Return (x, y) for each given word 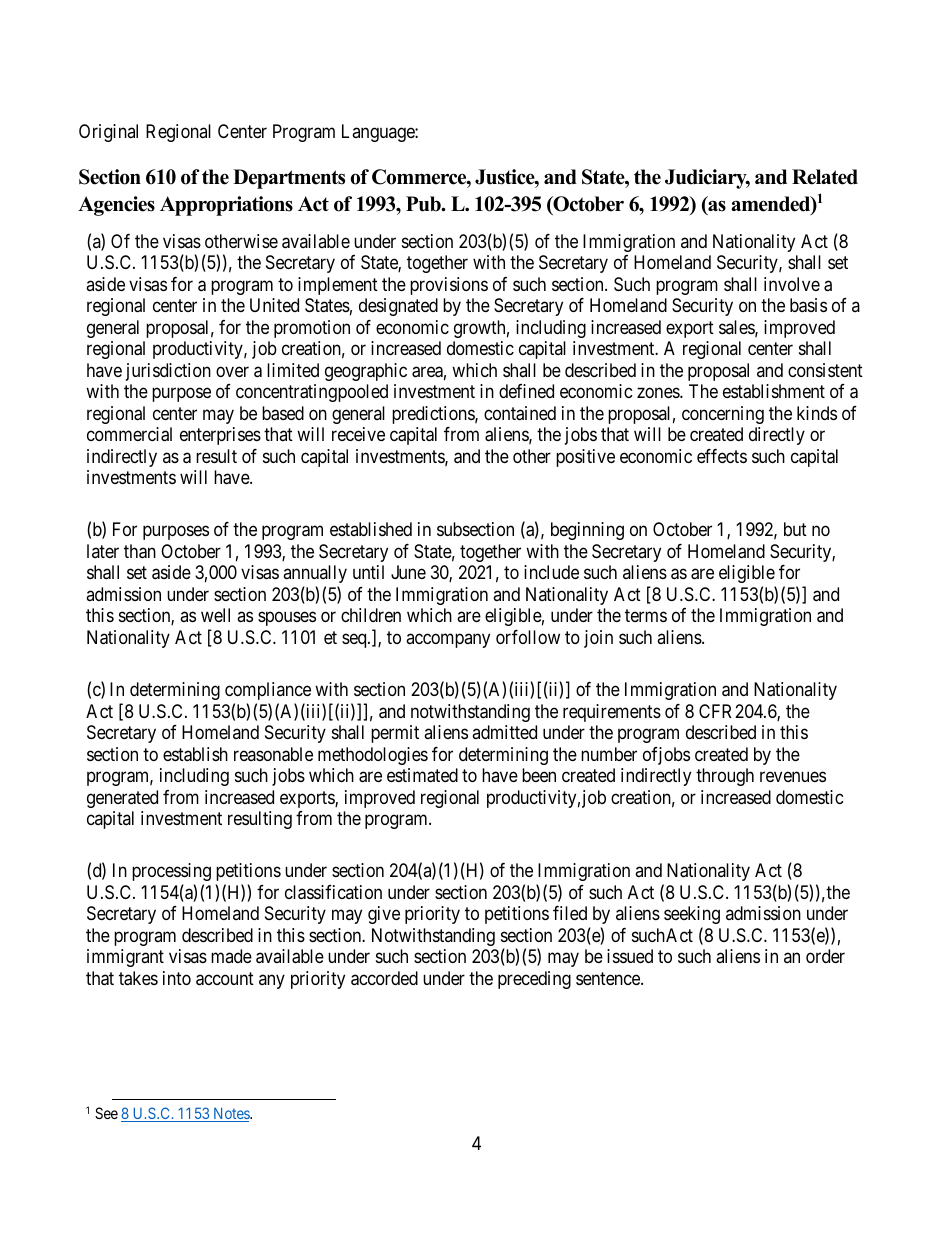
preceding (534, 980)
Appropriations (226, 206)
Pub (424, 204)
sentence (609, 978)
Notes (231, 1114)
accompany (448, 640)
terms (646, 616)
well (215, 615)
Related (825, 177)
